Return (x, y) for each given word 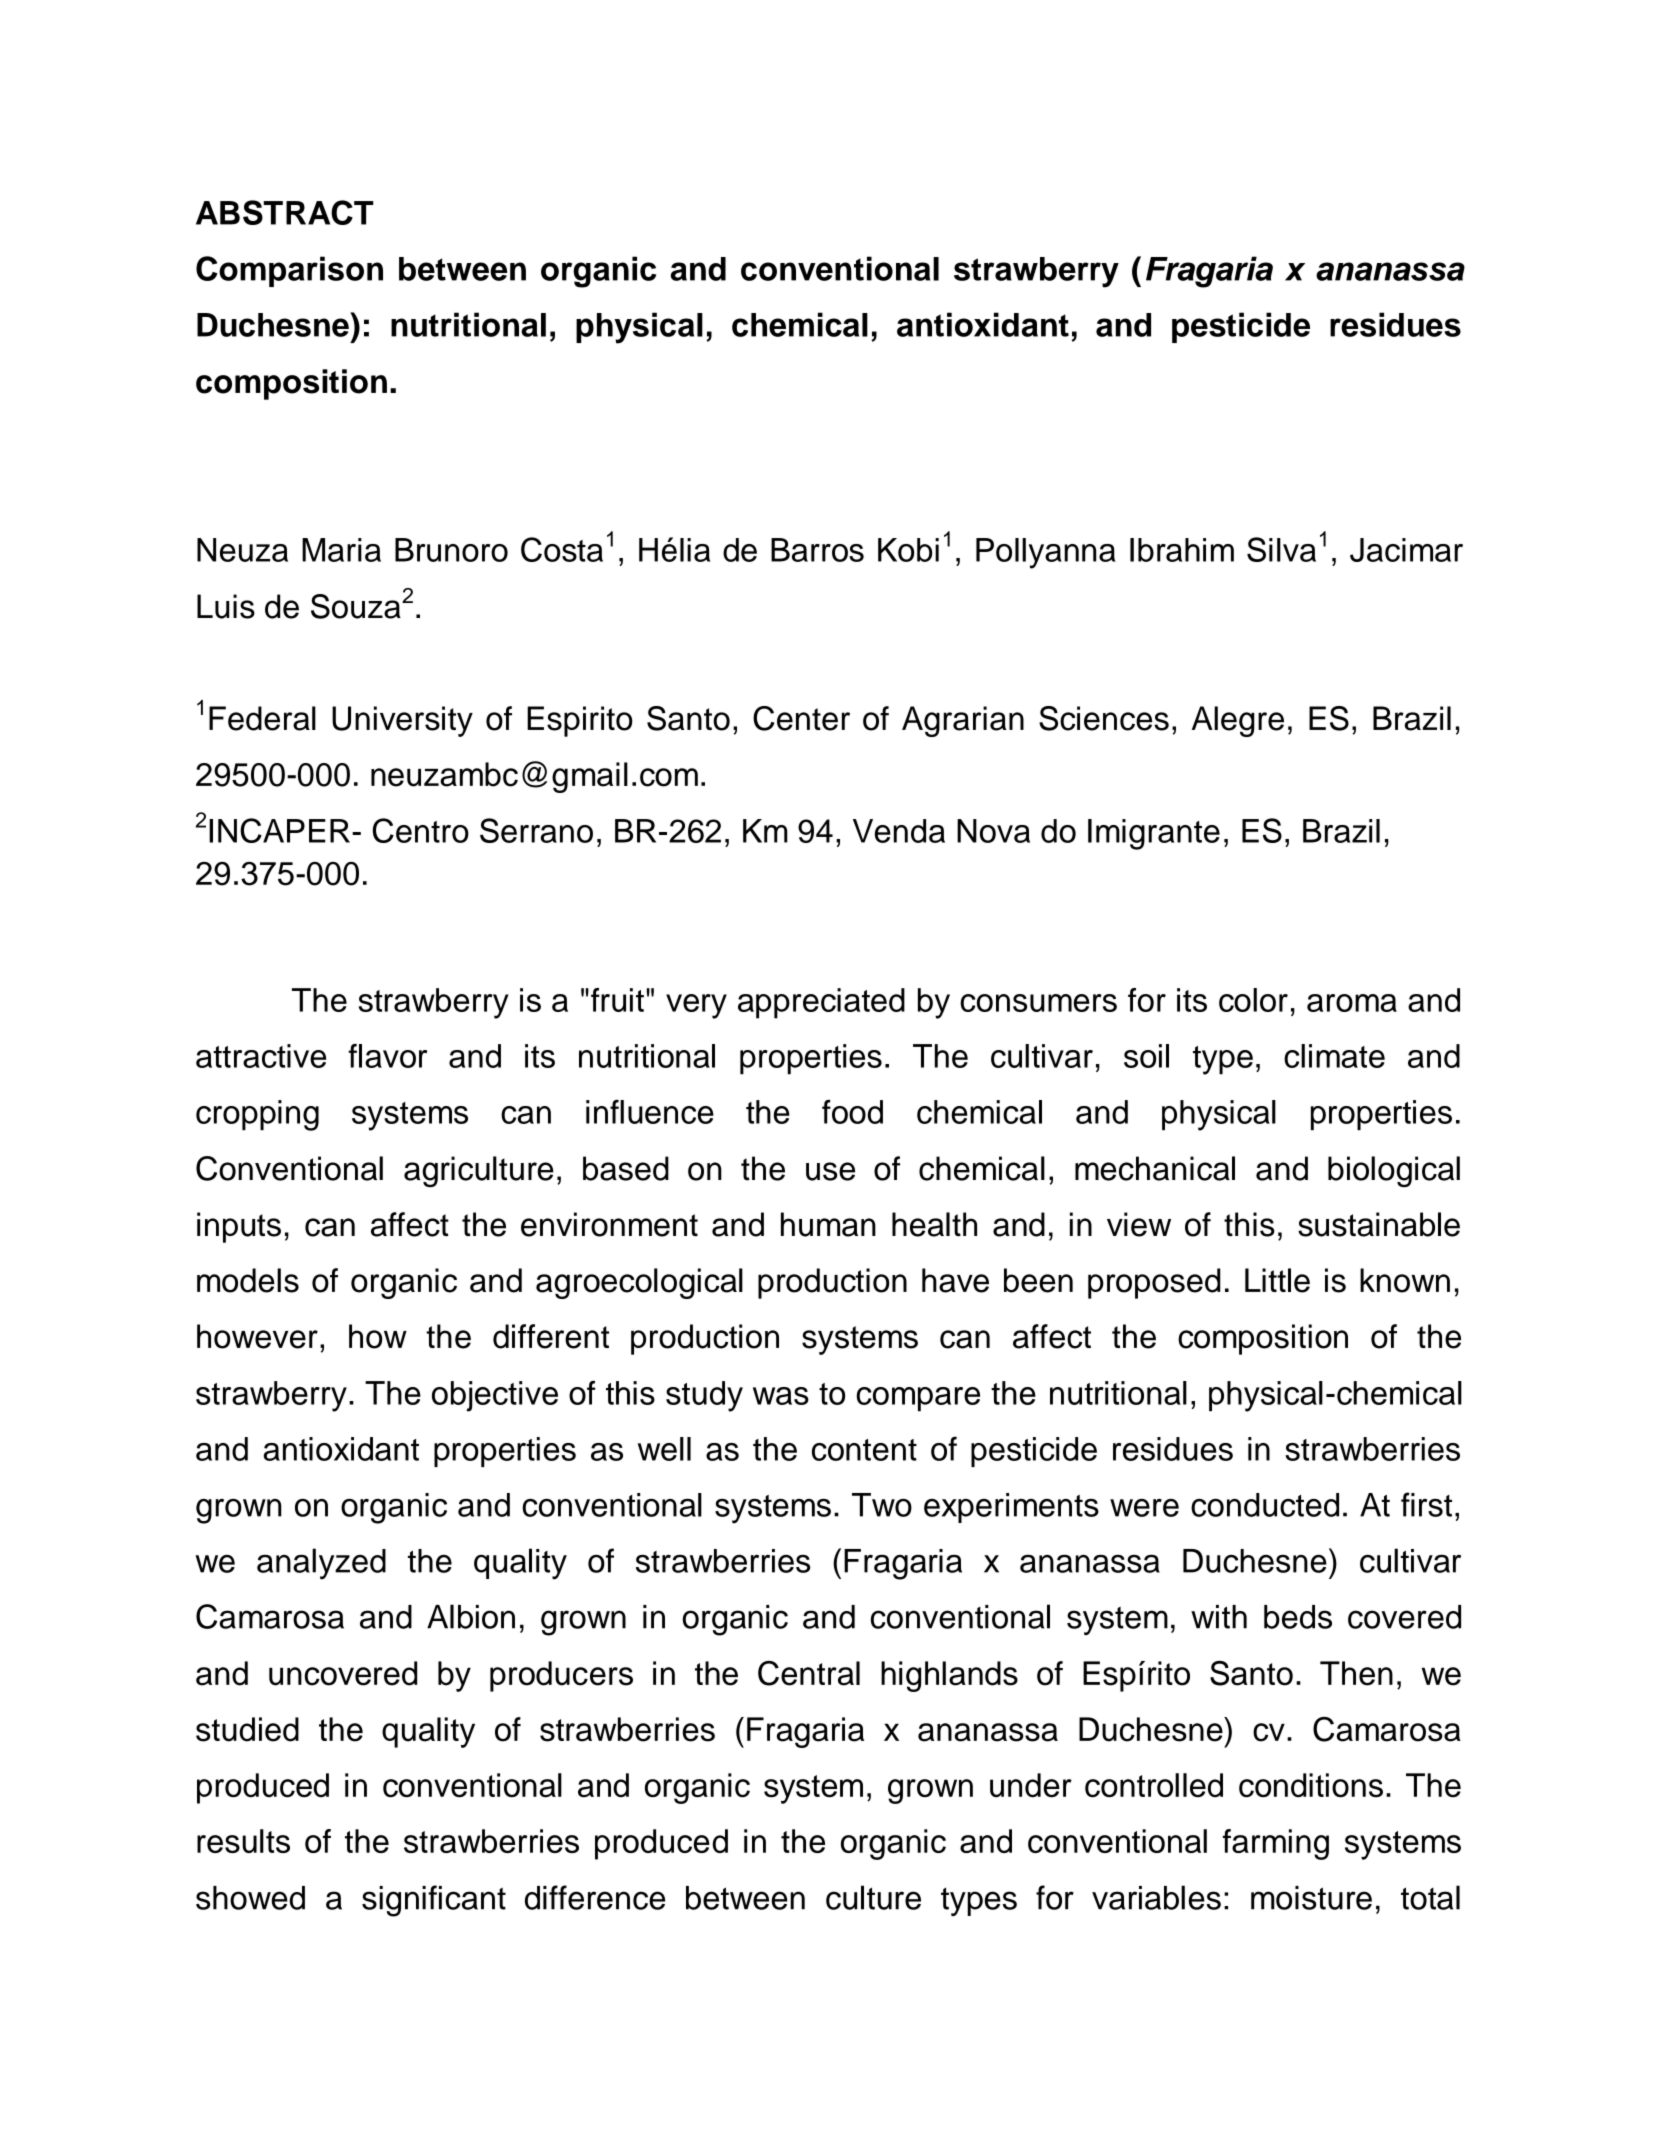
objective (495, 1396)
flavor (387, 1056)
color (1253, 1000)
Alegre (1238, 721)
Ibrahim (1182, 550)
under (1031, 1785)
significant (434, 1901)
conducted (1265, 1505)
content (864, 1450)
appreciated (821, 1003)
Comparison (289, 271)
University (402, 721)
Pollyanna (1046, 553)
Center (801, 718)
